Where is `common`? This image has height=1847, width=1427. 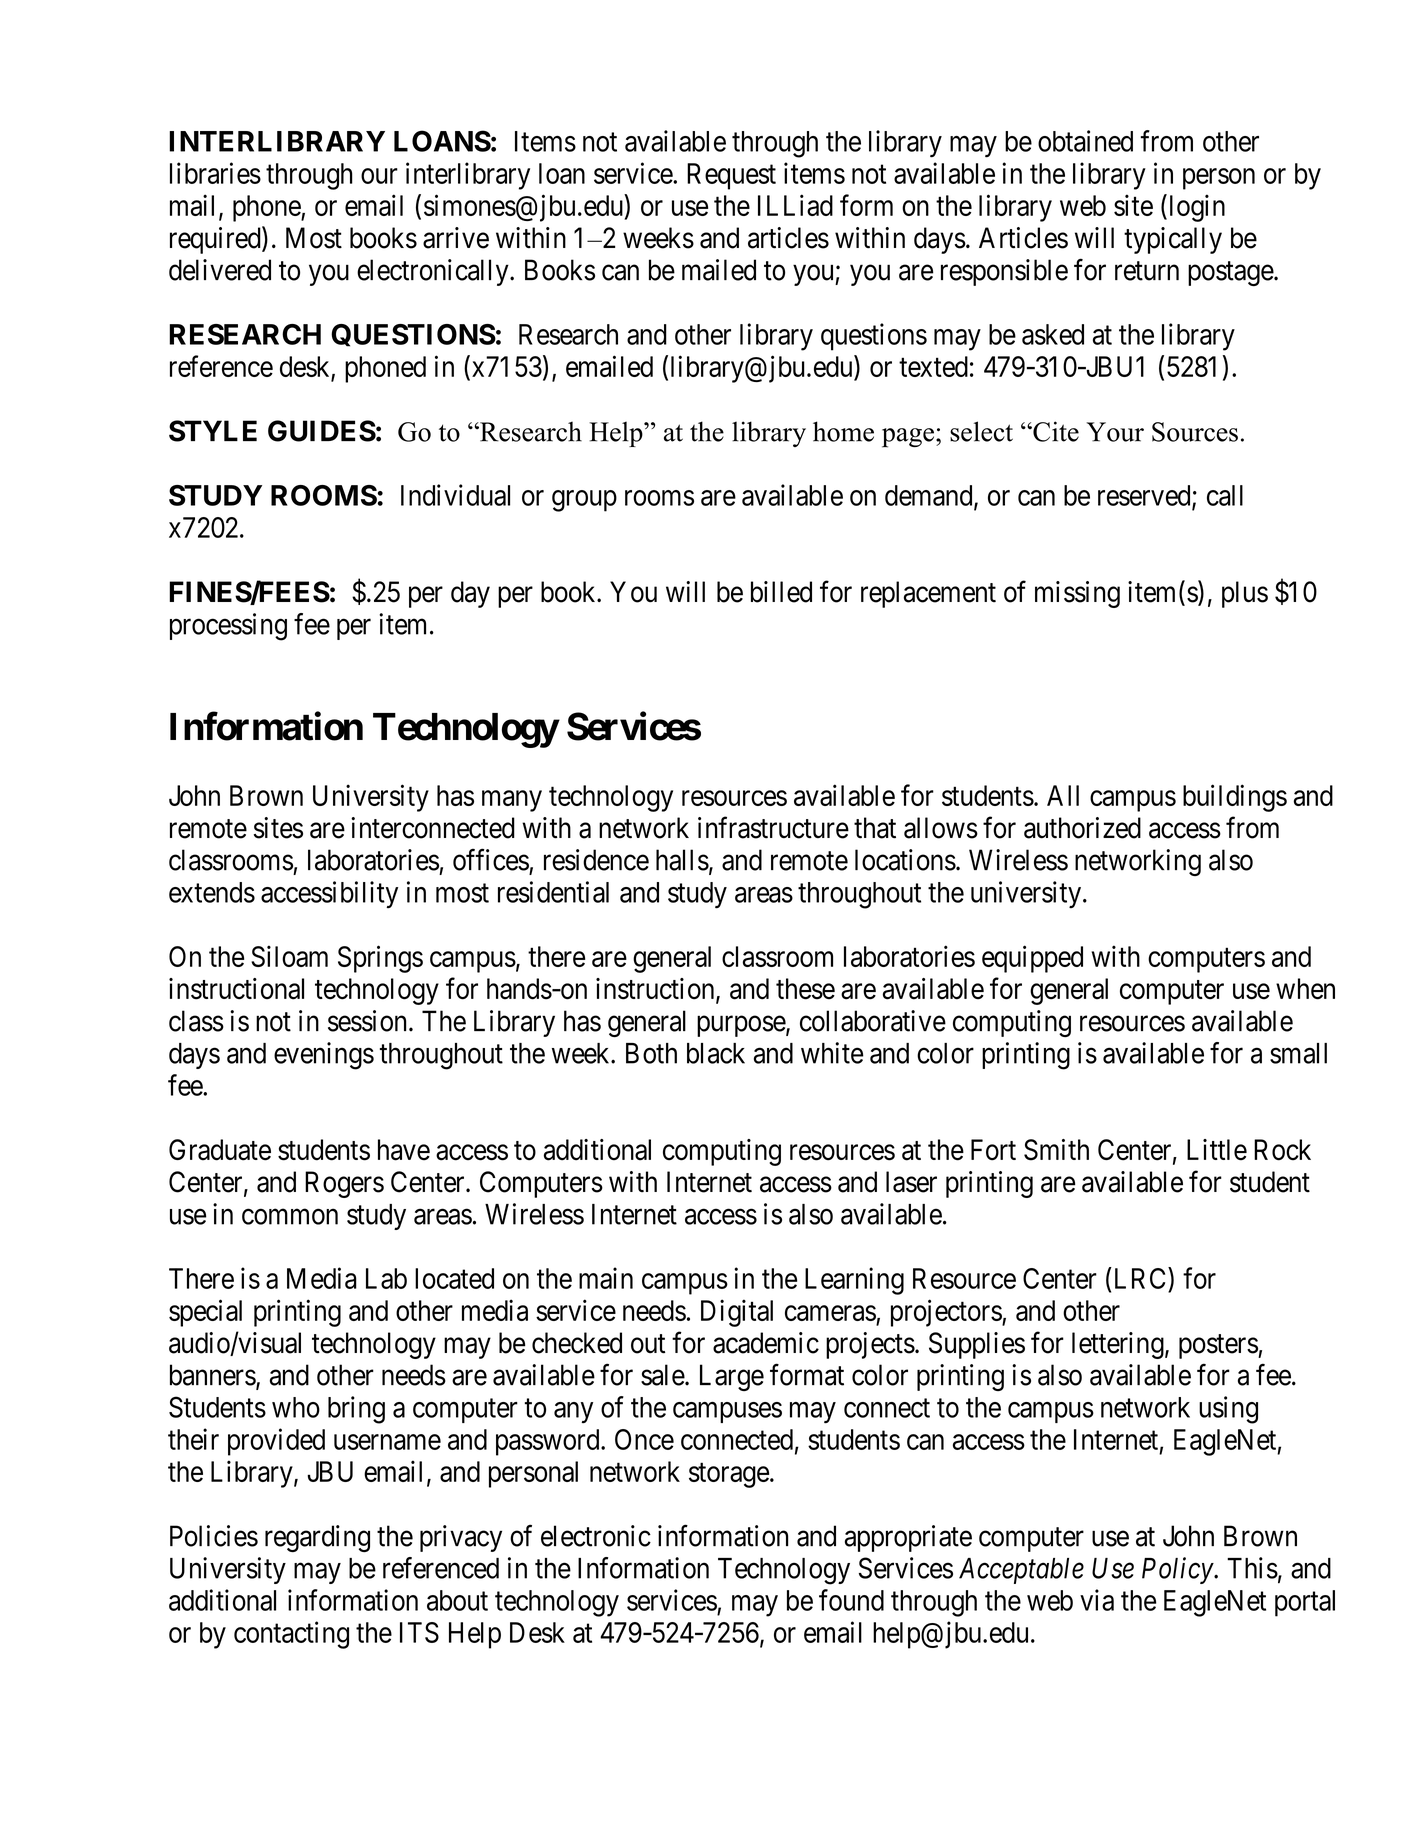
common is located at coordinates (290, 1217).
